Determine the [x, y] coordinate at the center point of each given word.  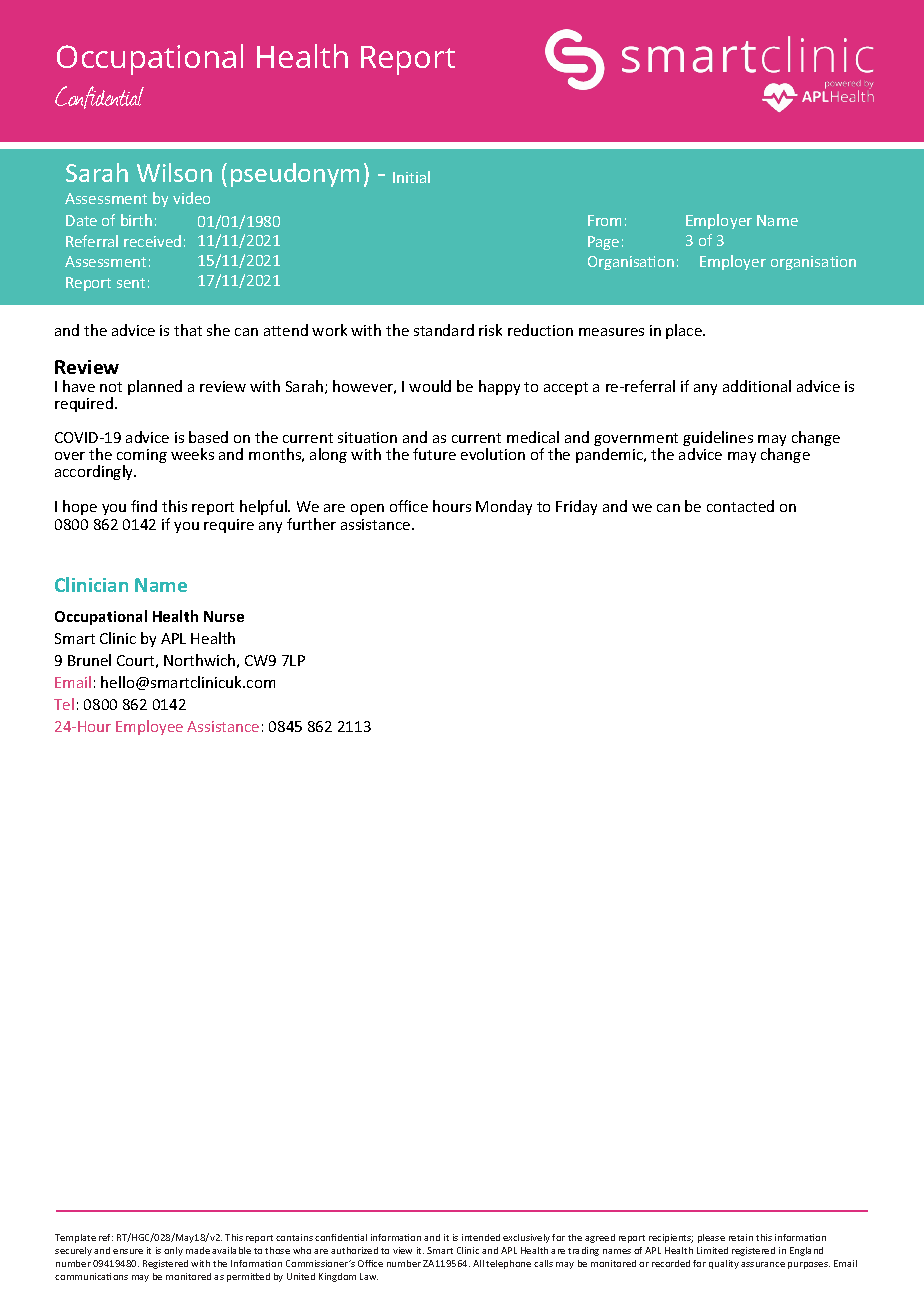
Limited [712, 1250]
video [191, 198]
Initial [411, 177]
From [604, 220]
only [173, 1251]
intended [481, 1237]
